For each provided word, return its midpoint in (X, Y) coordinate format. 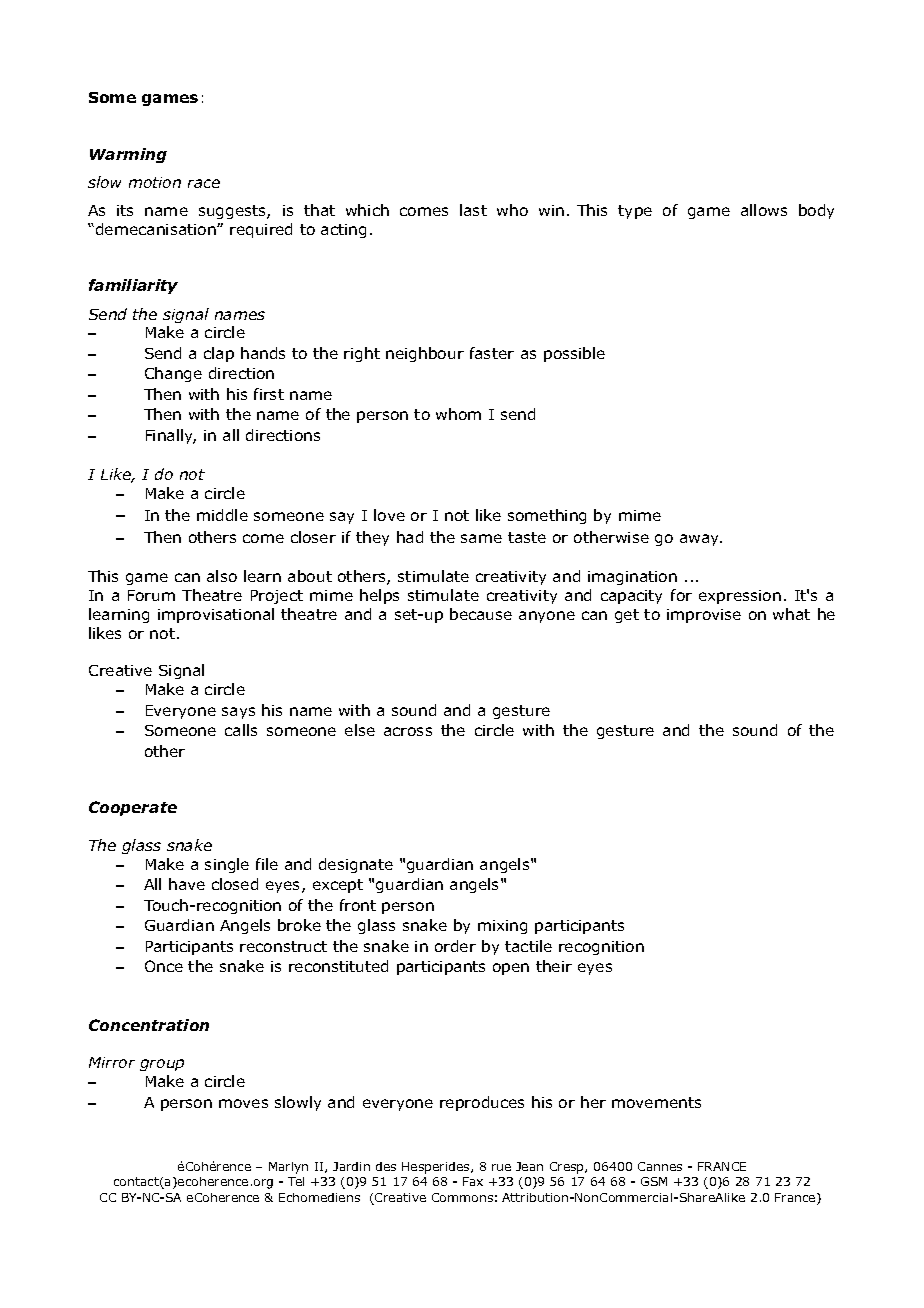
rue (501, 1167)
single (227, 865)
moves (243, 1103)
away (701, 540)
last (473, 210)
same (481, 538)
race (204, 183)
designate (356, 865)
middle (222, 515)
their (554, 966)
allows (764, 210)
